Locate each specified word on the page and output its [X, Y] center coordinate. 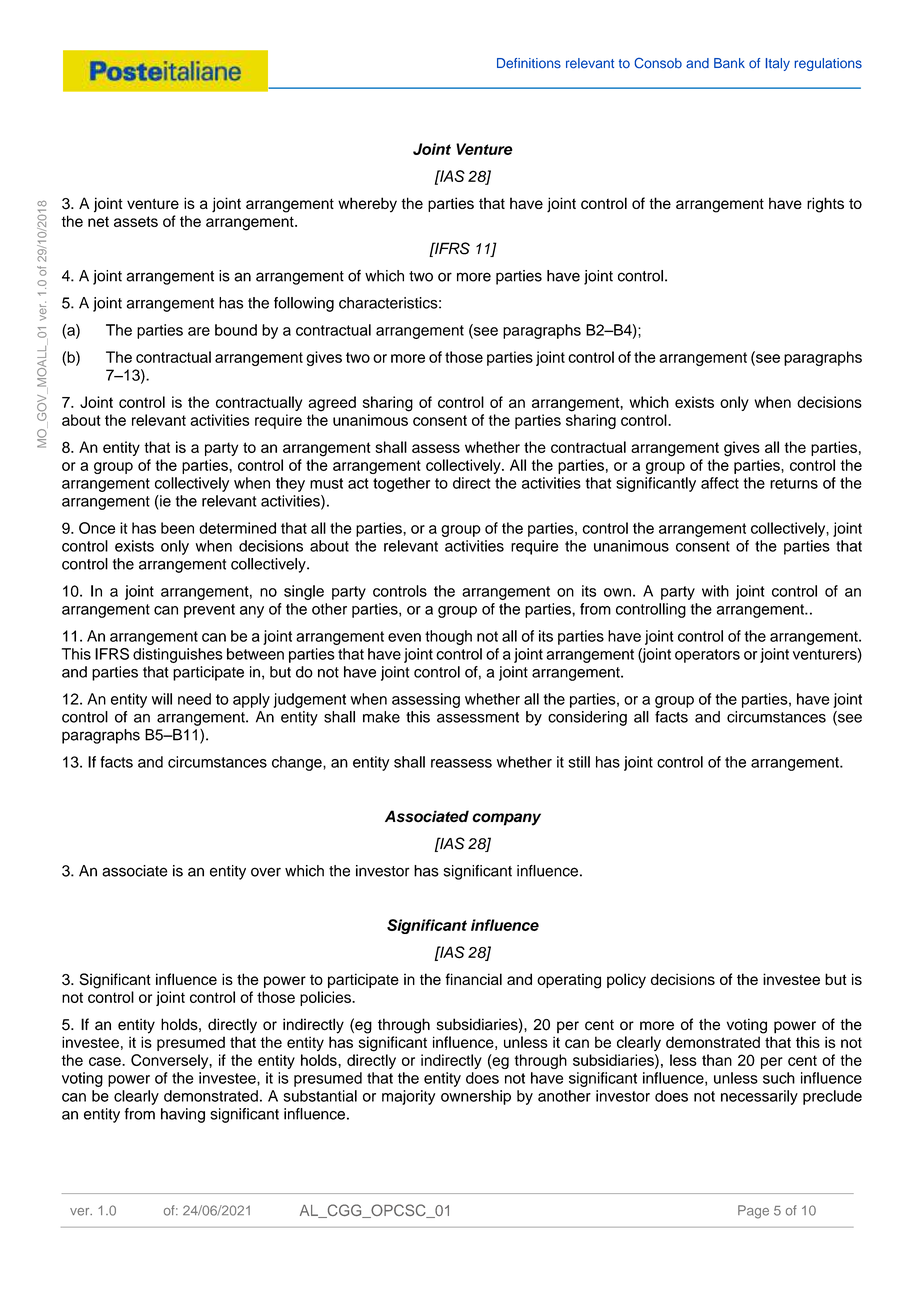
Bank [729, 63]
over [266, 872]
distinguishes [178, 655]
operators [707, 656]
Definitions [529, 63]
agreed [332, 404]
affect [720, 483]
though [448, 637]
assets [136, 221]
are [199, 331]
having [183, 1115]
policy [626, 981]
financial [473, 979]
